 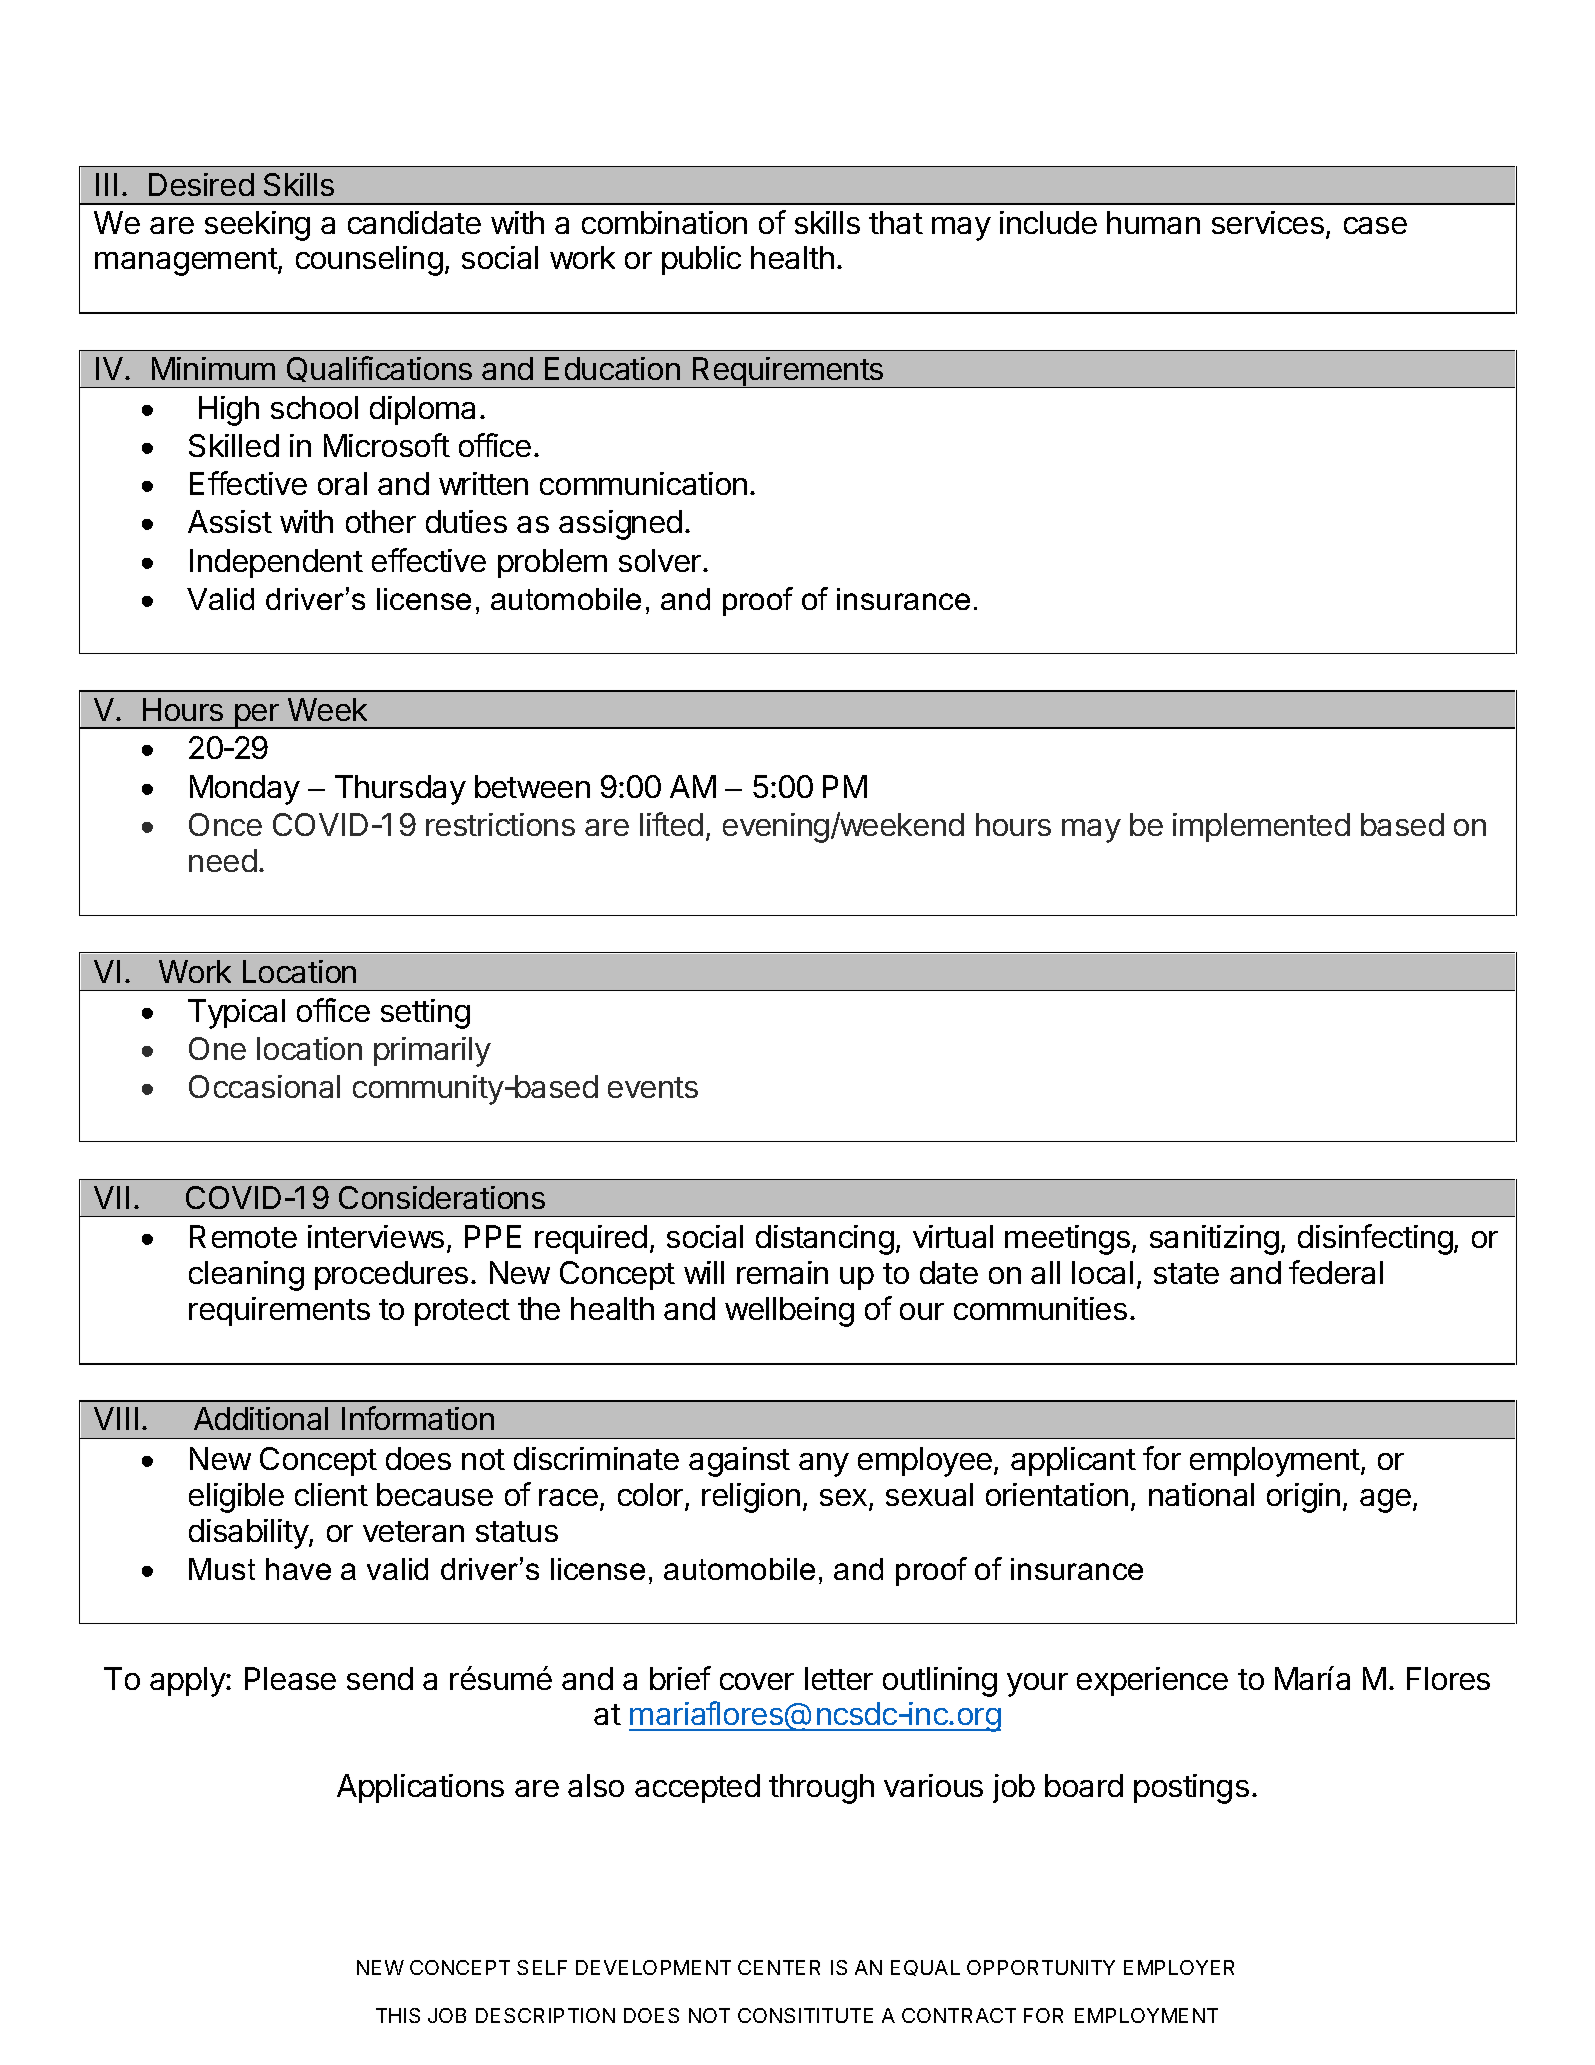 I want to click on events, so click(x=653, y=1087).
